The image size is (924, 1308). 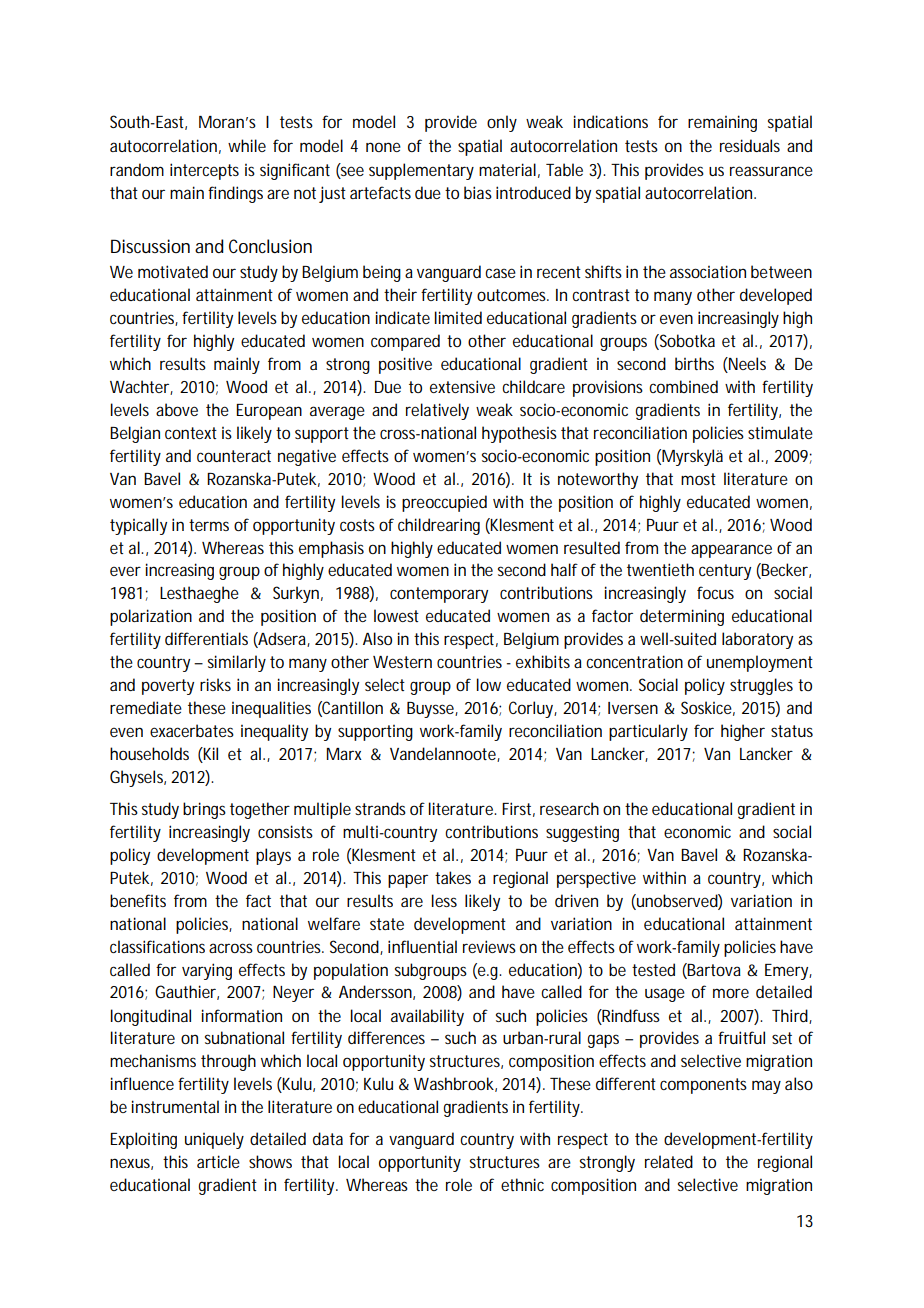 I want to click on most, so click(x=698, y=479).
